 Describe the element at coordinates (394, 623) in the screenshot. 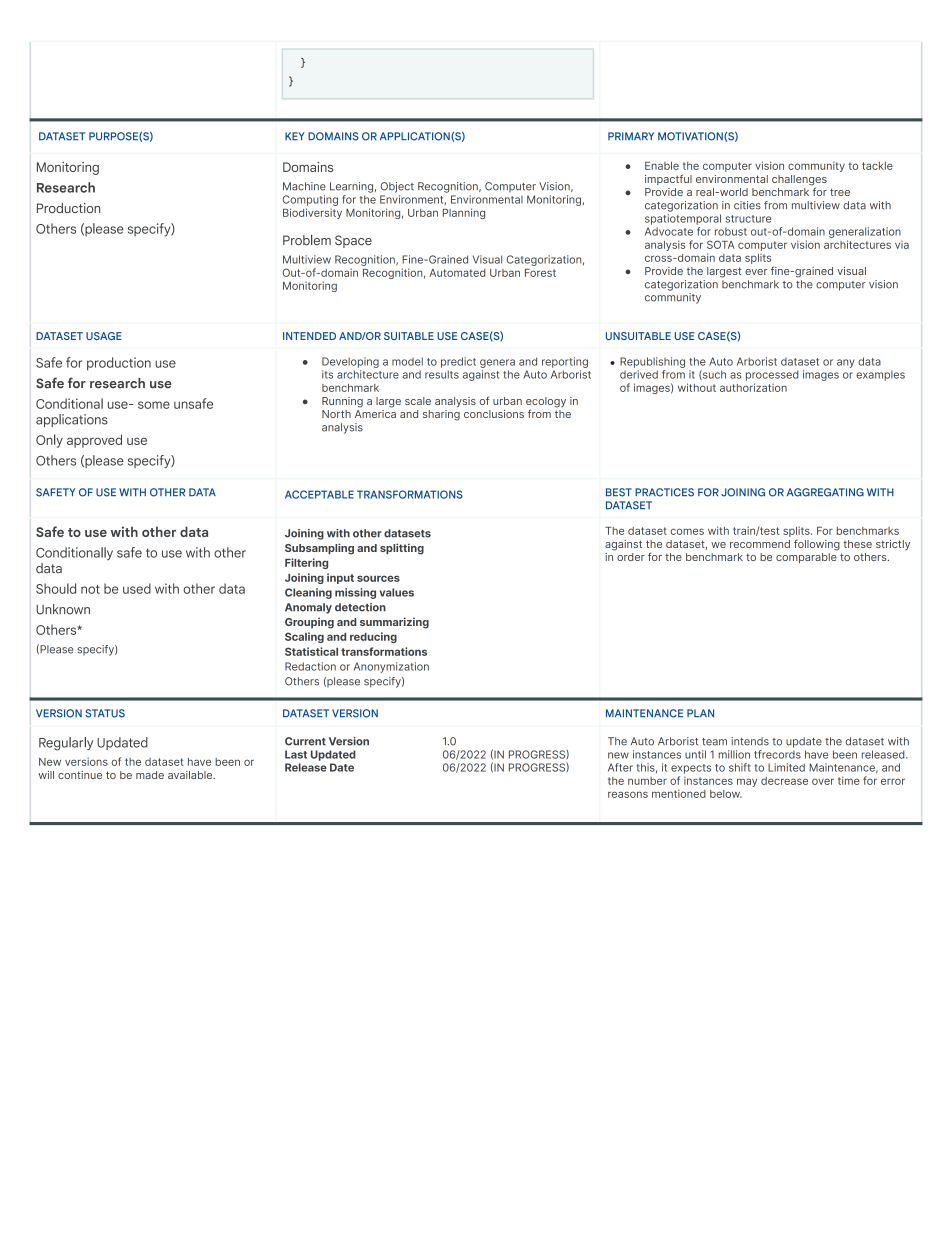

I see `summarizing` at that location.
